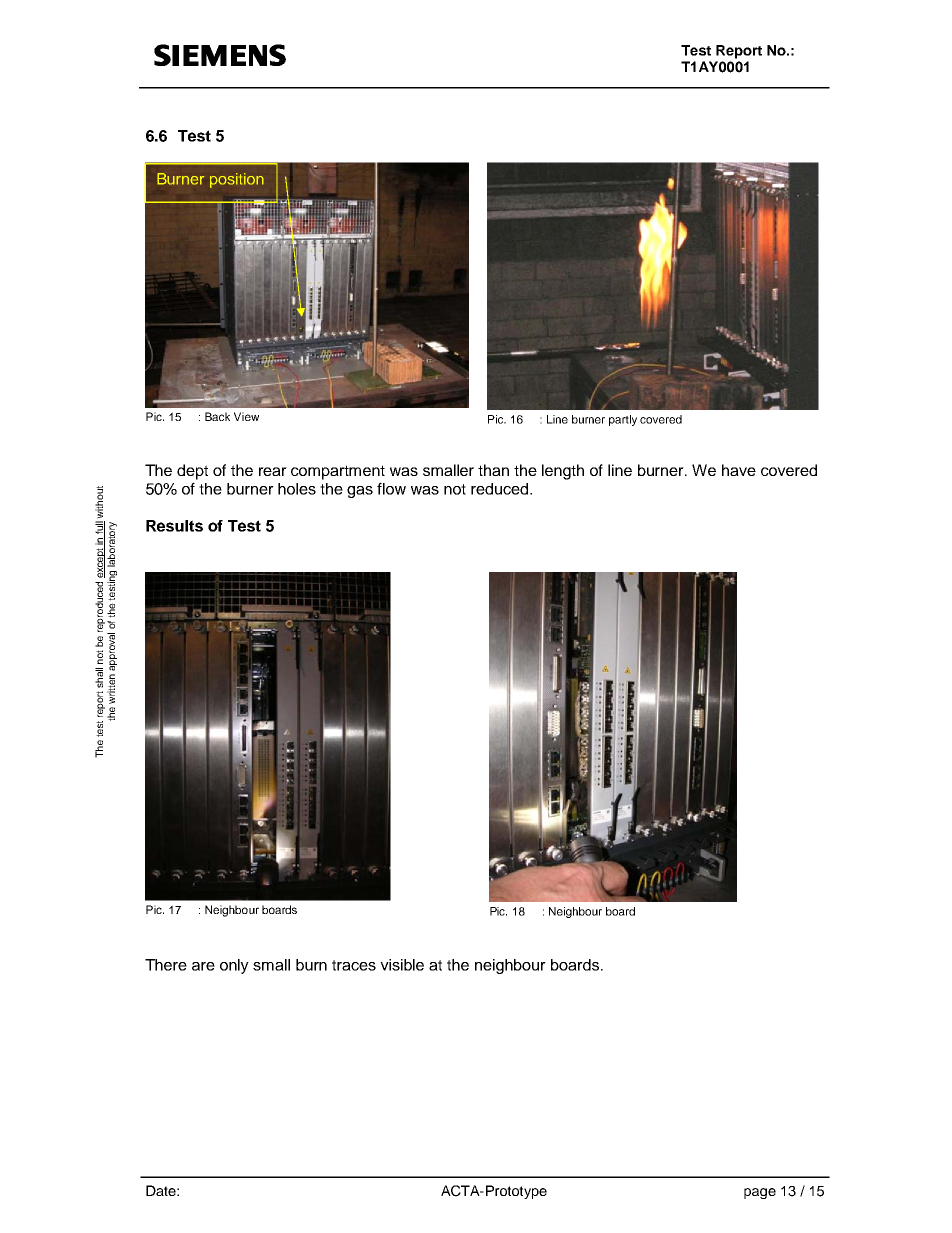 This screenshot has height=1233, width=952. What do you see at coordinates (354, 965) in the screenshot?
I see `traces` at bounding box center [354, 965].
